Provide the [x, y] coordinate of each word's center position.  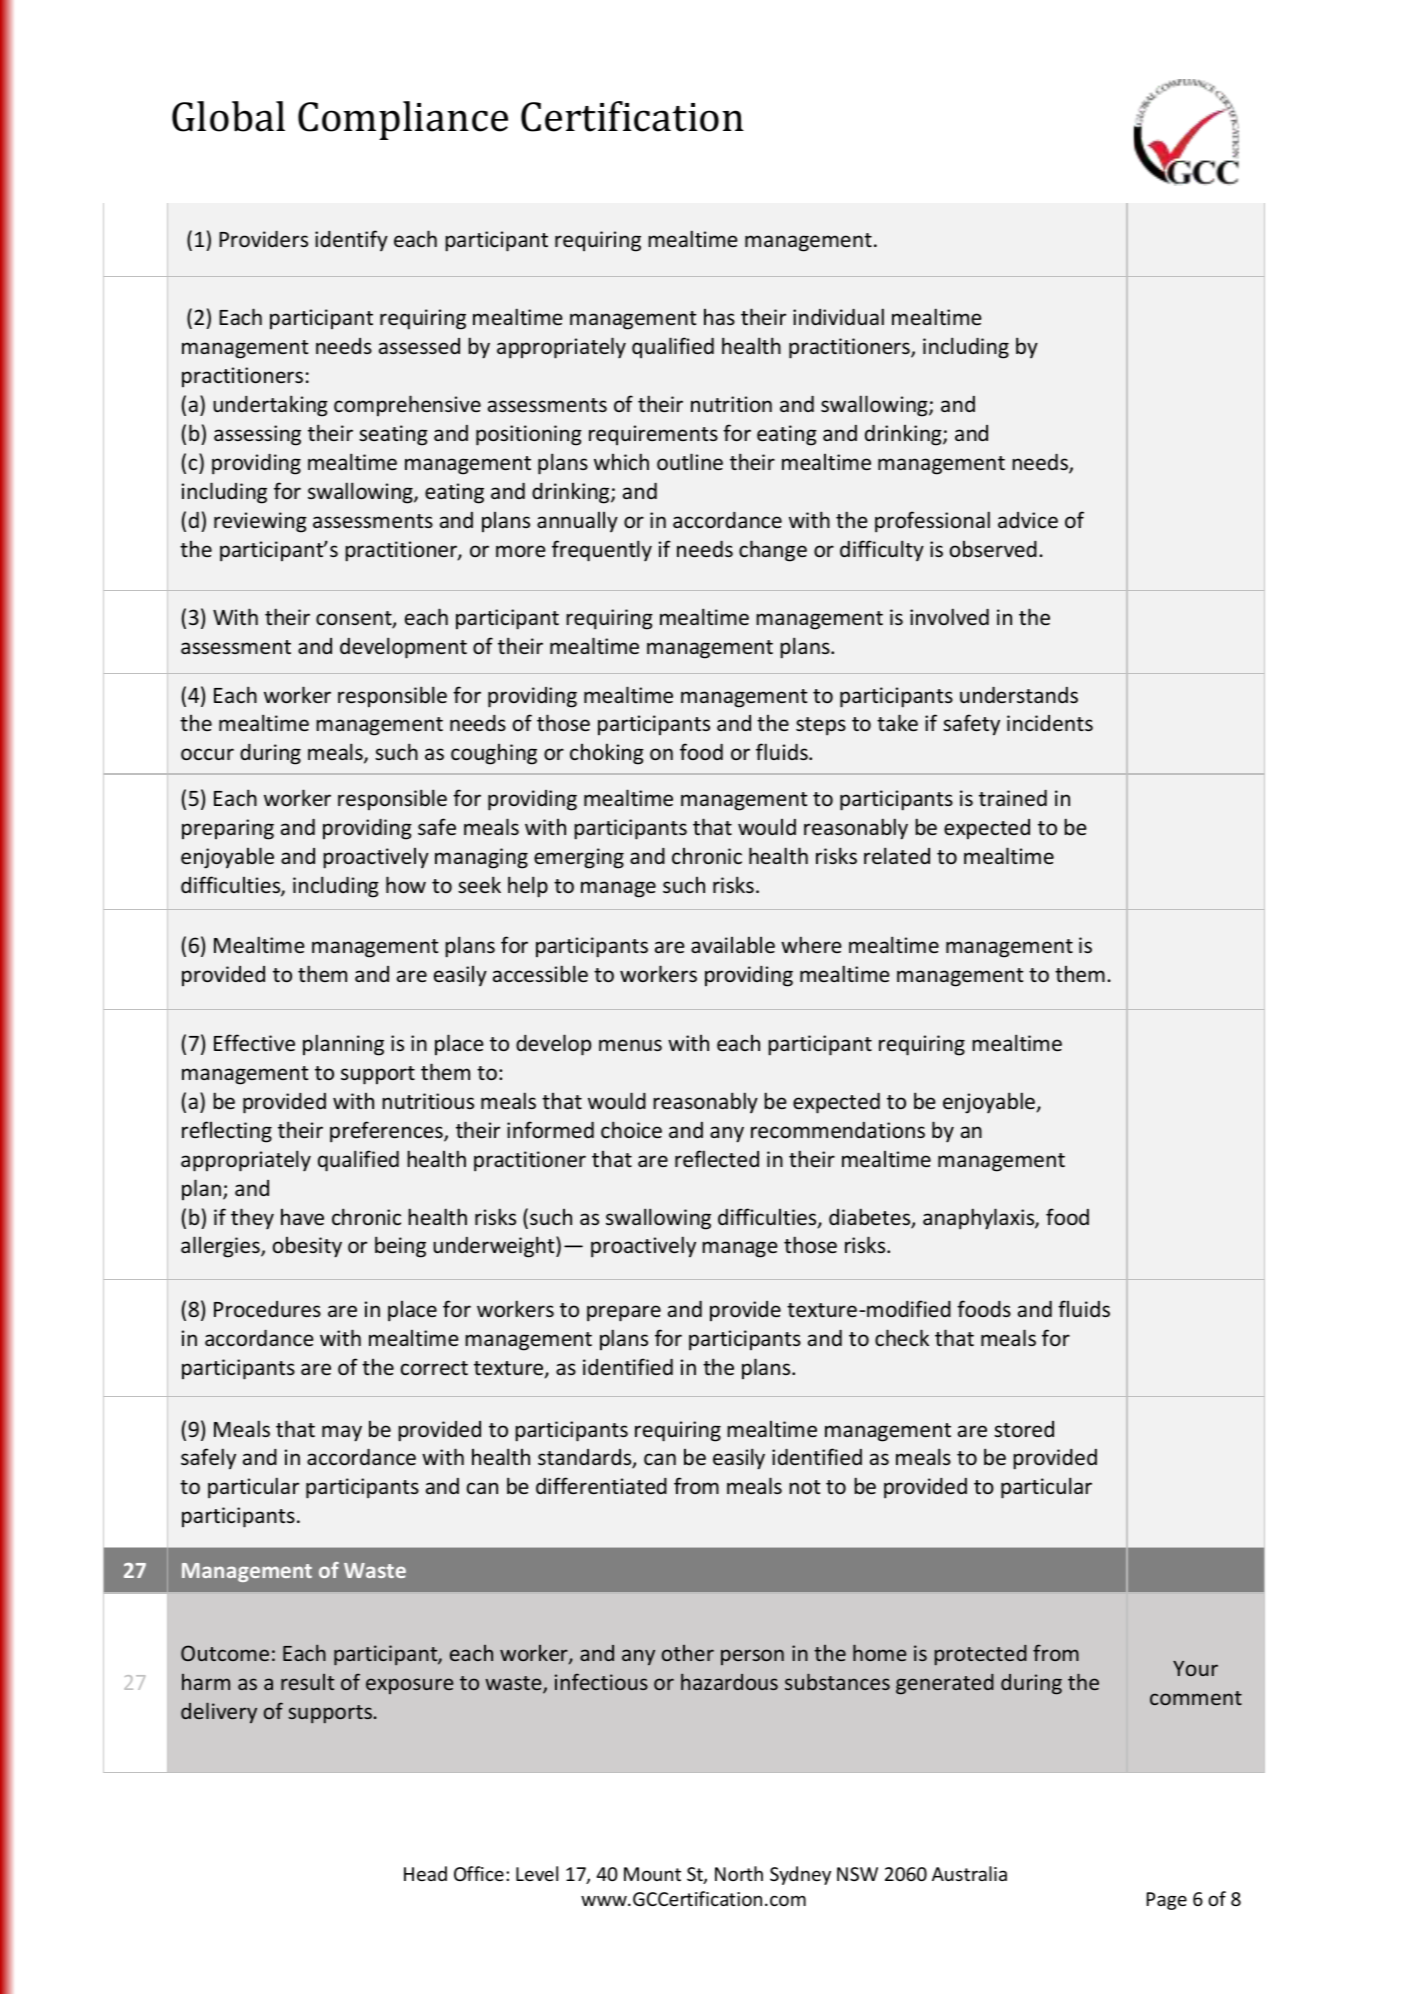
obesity [307, 1247]
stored [1024, 1429]
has [719, 317]
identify [351, 240]
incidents [1050, 723]
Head [425, 1873]
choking [607, 754]
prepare [624, 1313]
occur [207, 754]
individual [838, 316]
